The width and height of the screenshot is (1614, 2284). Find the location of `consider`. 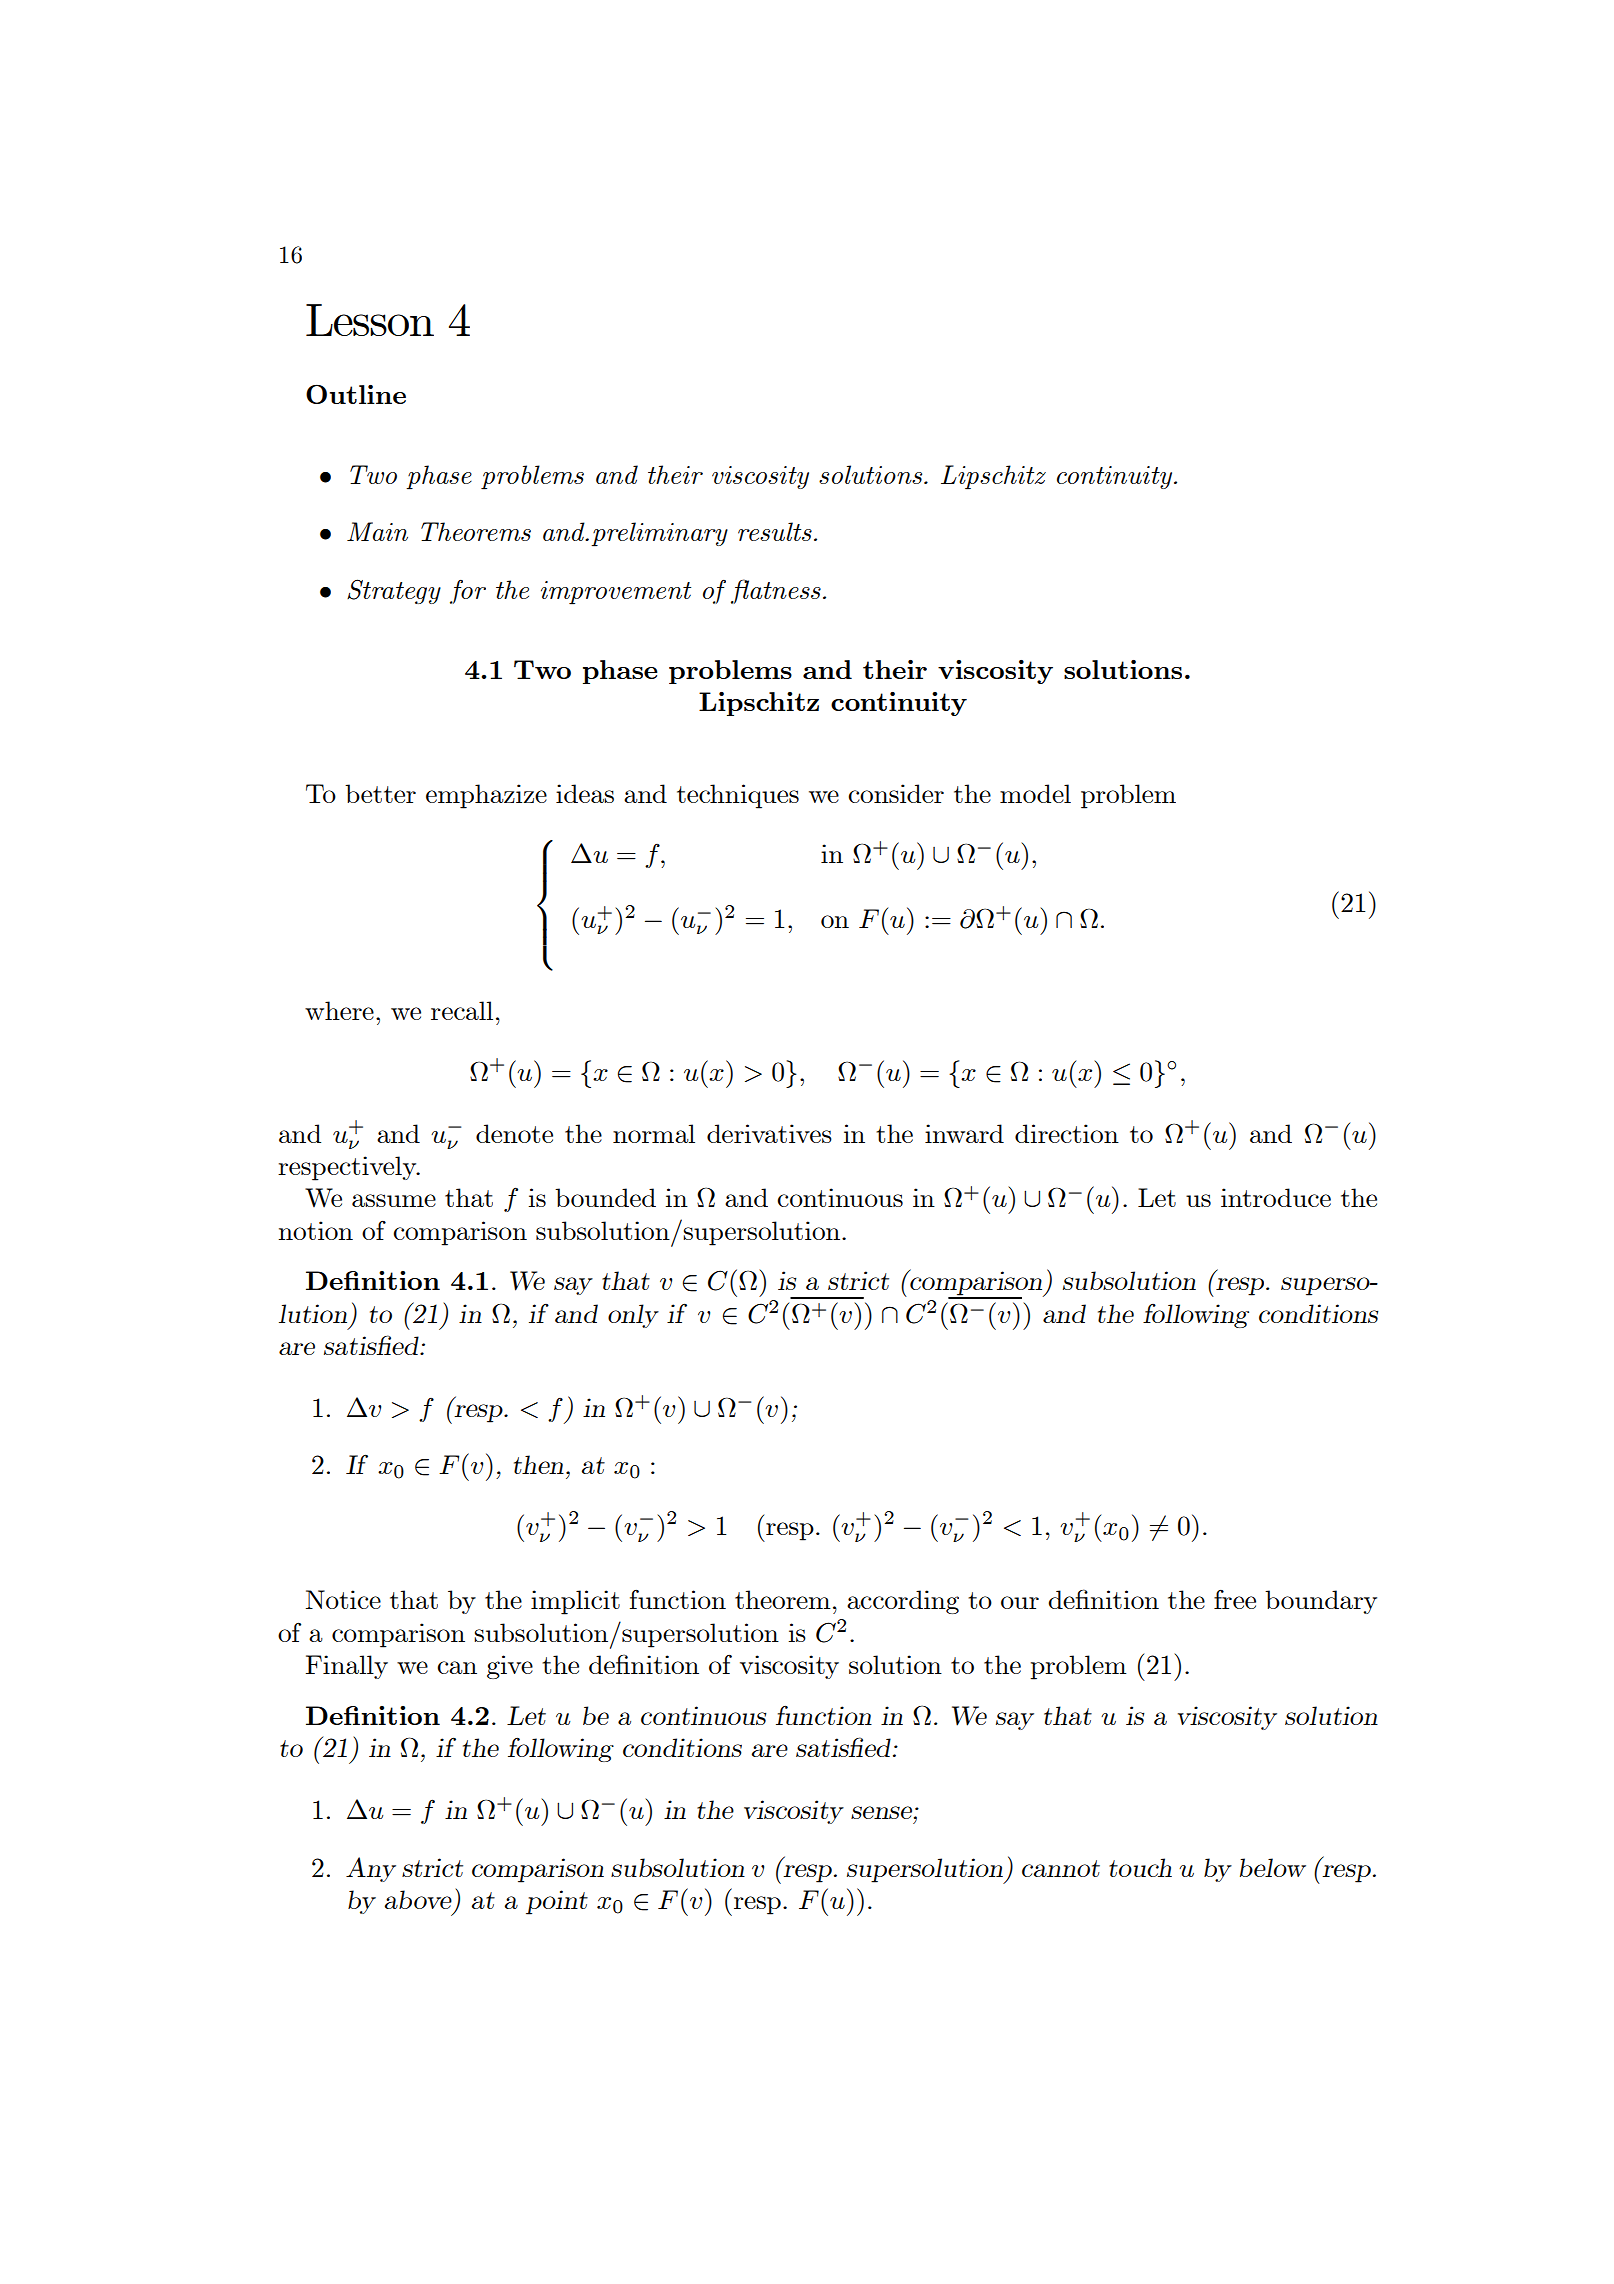

consider is located at coordinates (896, 793).
